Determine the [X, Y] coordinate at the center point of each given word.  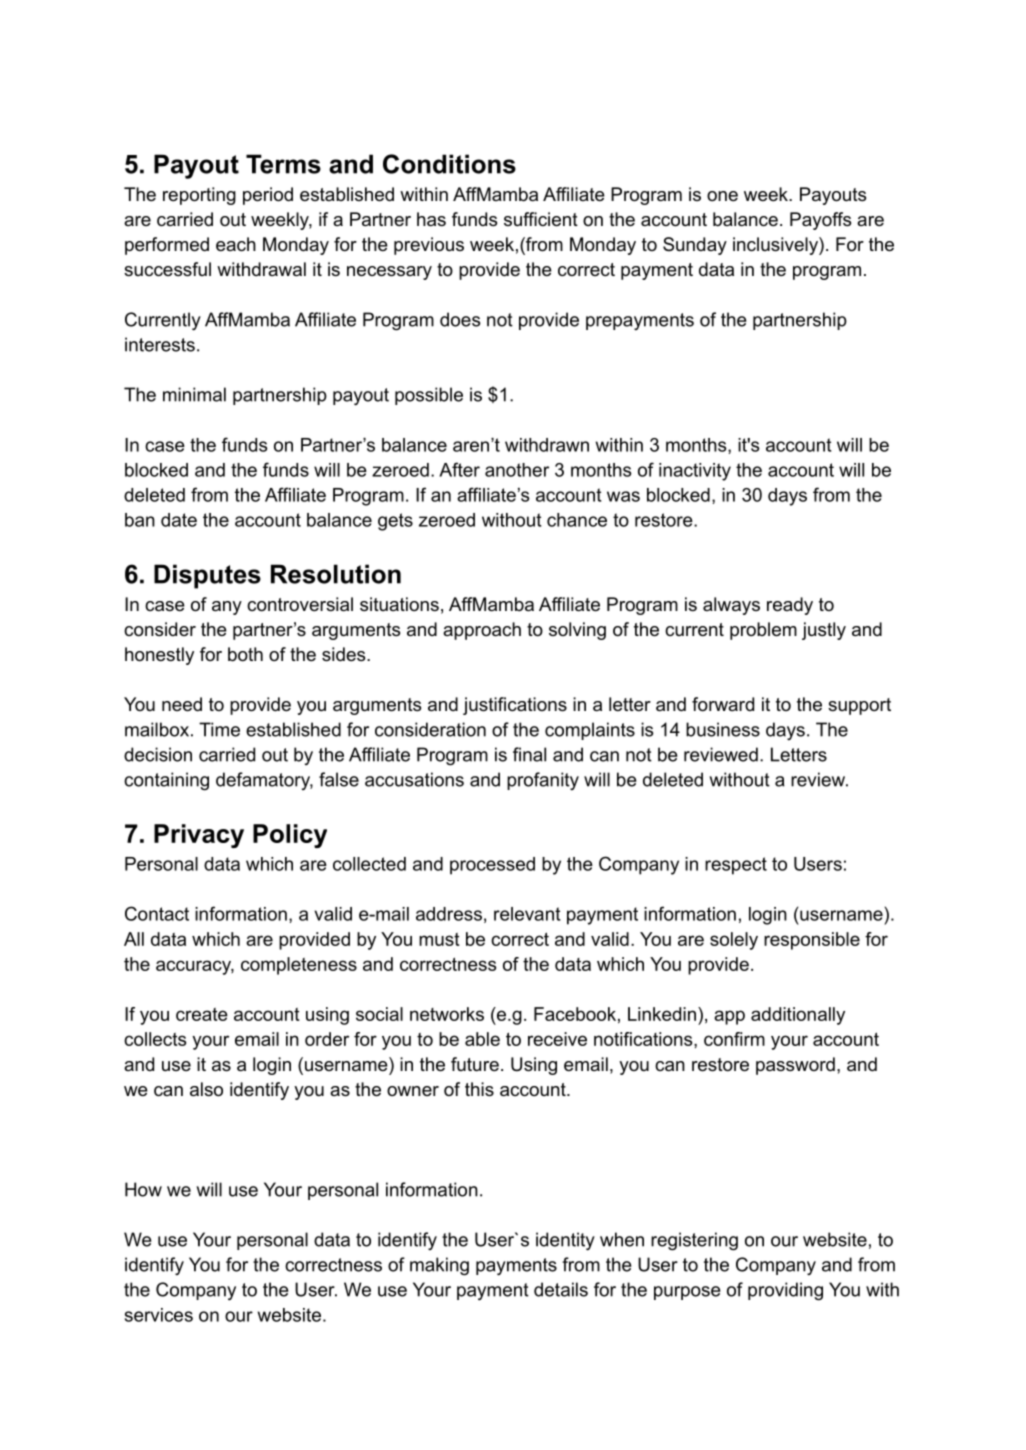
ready [790, 606]
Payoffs [820, 221]
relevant [527, 914]
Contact [157, 913]
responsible [812, 941]
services [159, 1315]
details [561, 1289]
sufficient [541, 219]
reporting [199, 196]
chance [577, 520]
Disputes [207, 576]
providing [785, 1291]
